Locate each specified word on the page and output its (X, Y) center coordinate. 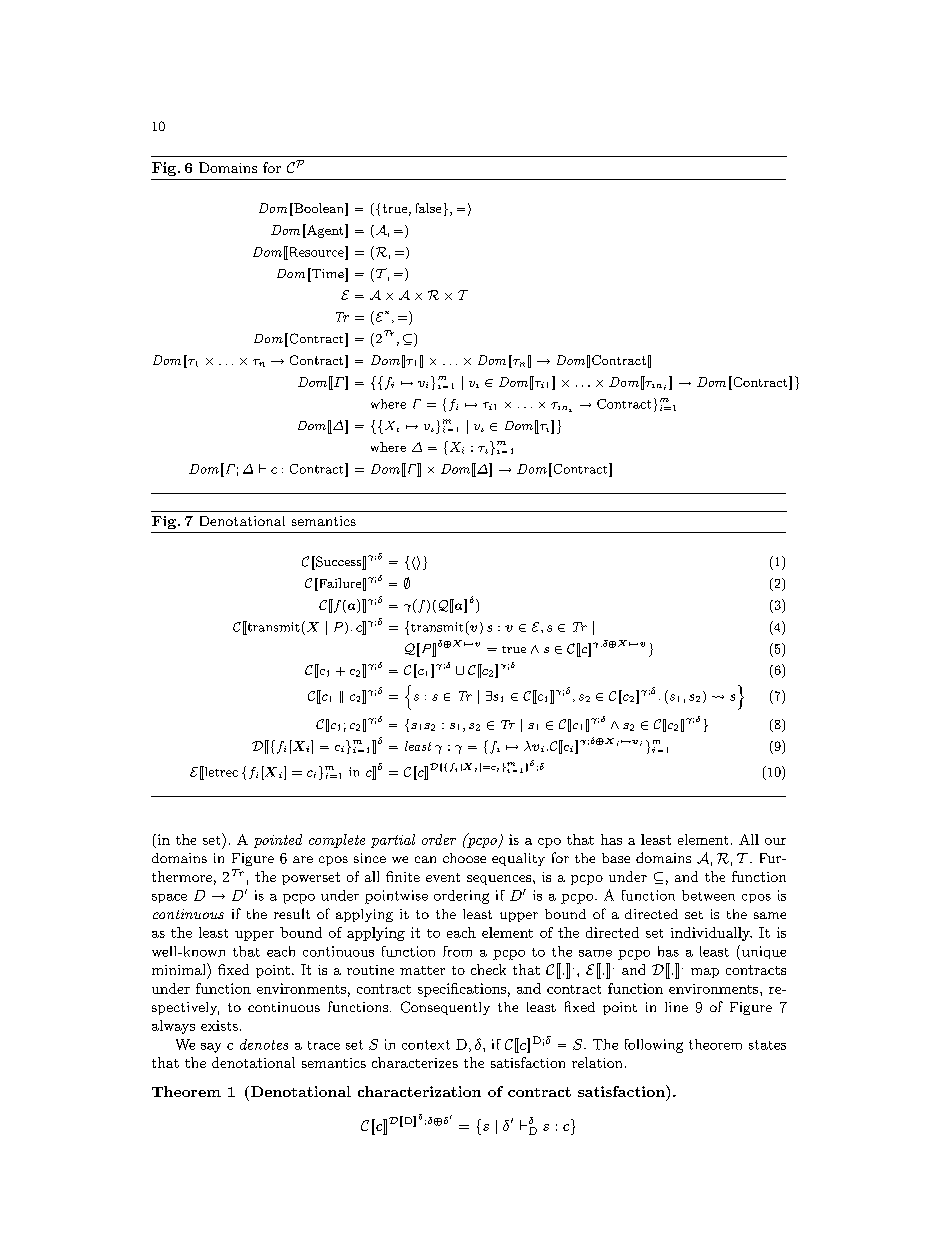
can (425, 859)
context (426, 1045)
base (616, 858)
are (303, 859)
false (428, 208)
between (708, 895)
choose (464, 858)
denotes (264, 1044)
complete (337, 841)
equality (518, 859)
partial (393, 841)
